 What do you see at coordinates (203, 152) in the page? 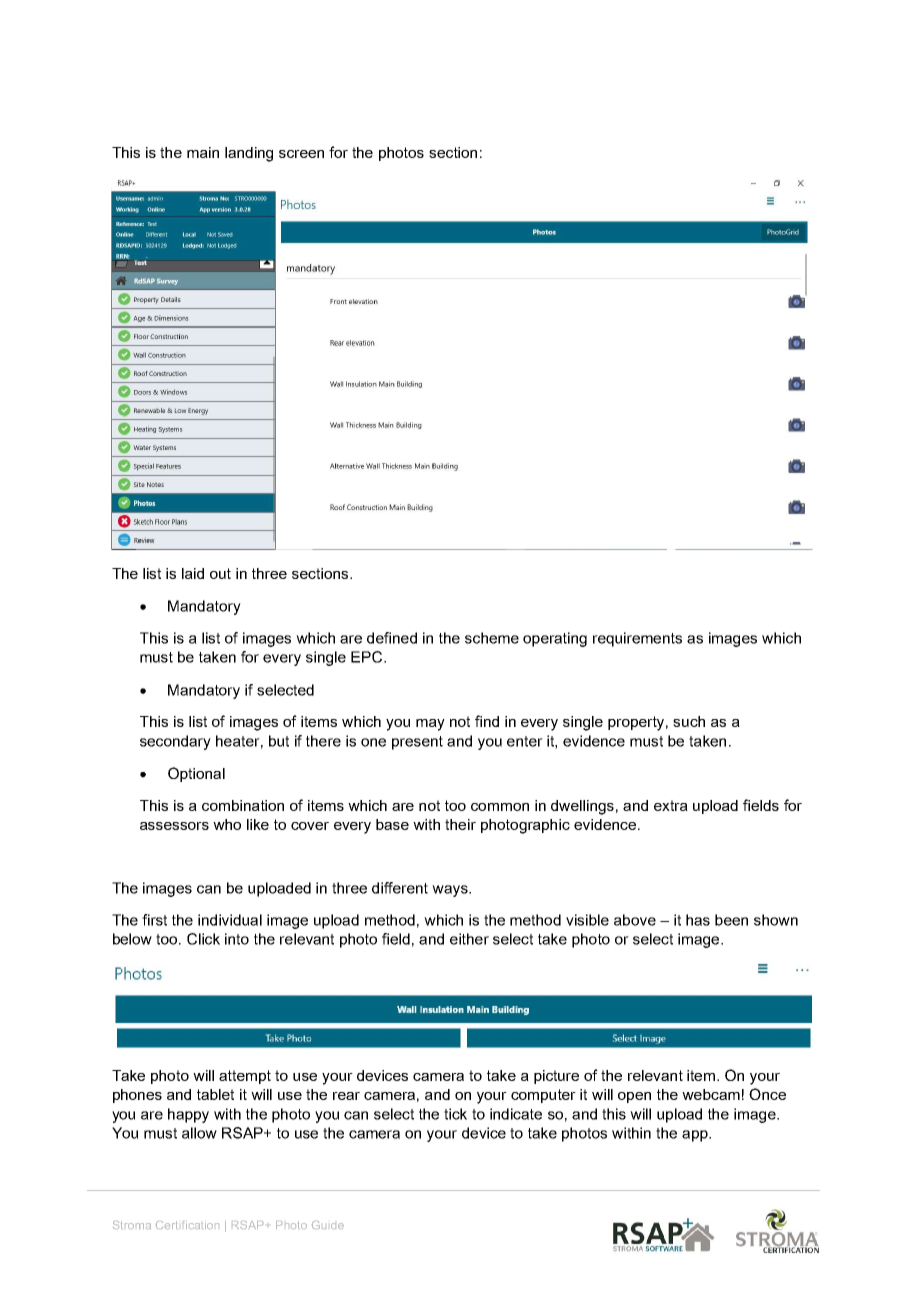
I see `main` at bounding box center [203, 152].
